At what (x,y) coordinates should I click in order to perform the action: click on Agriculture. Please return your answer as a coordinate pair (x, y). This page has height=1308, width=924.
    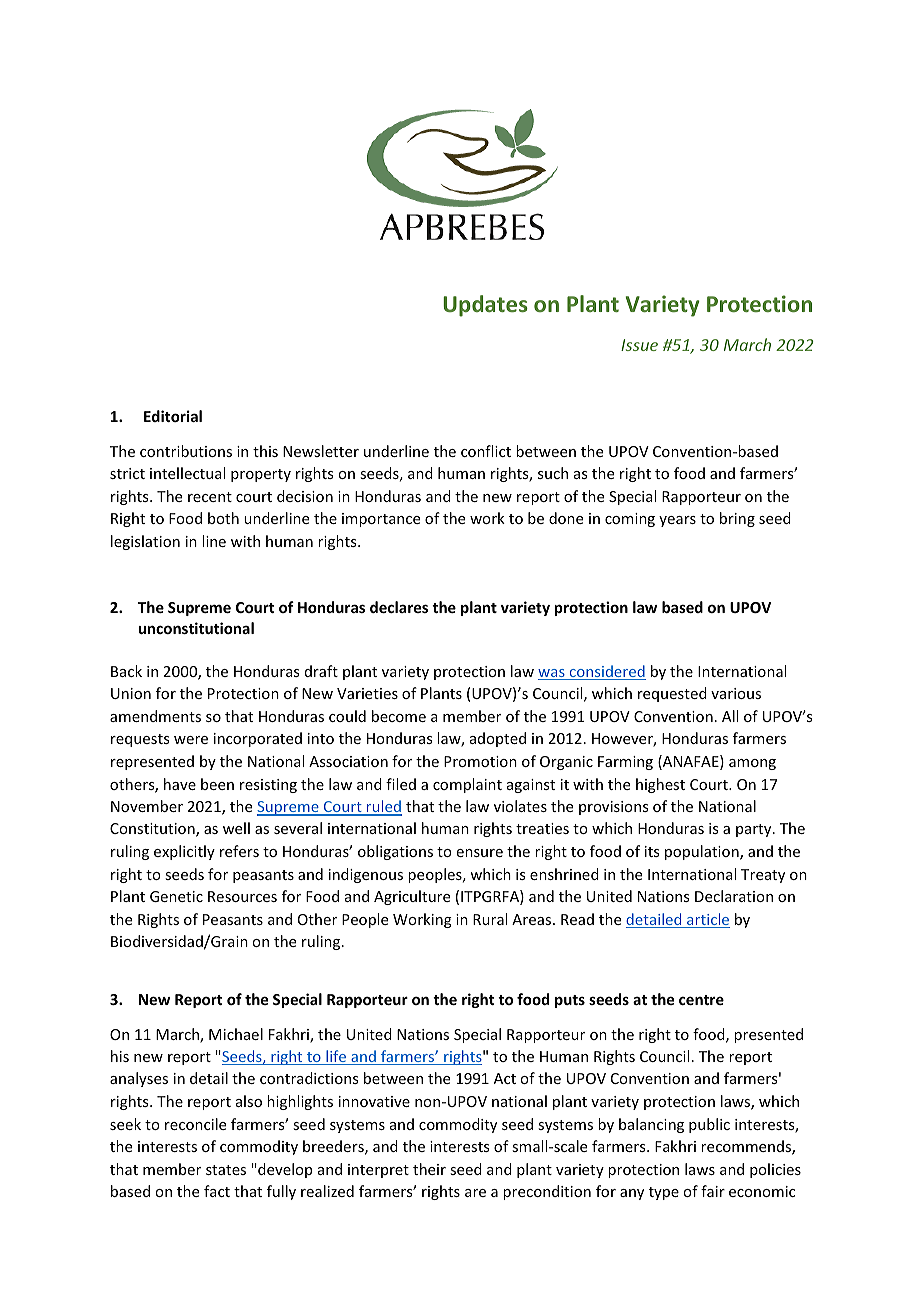
    Looking at the image, I should click on (412, 897).
